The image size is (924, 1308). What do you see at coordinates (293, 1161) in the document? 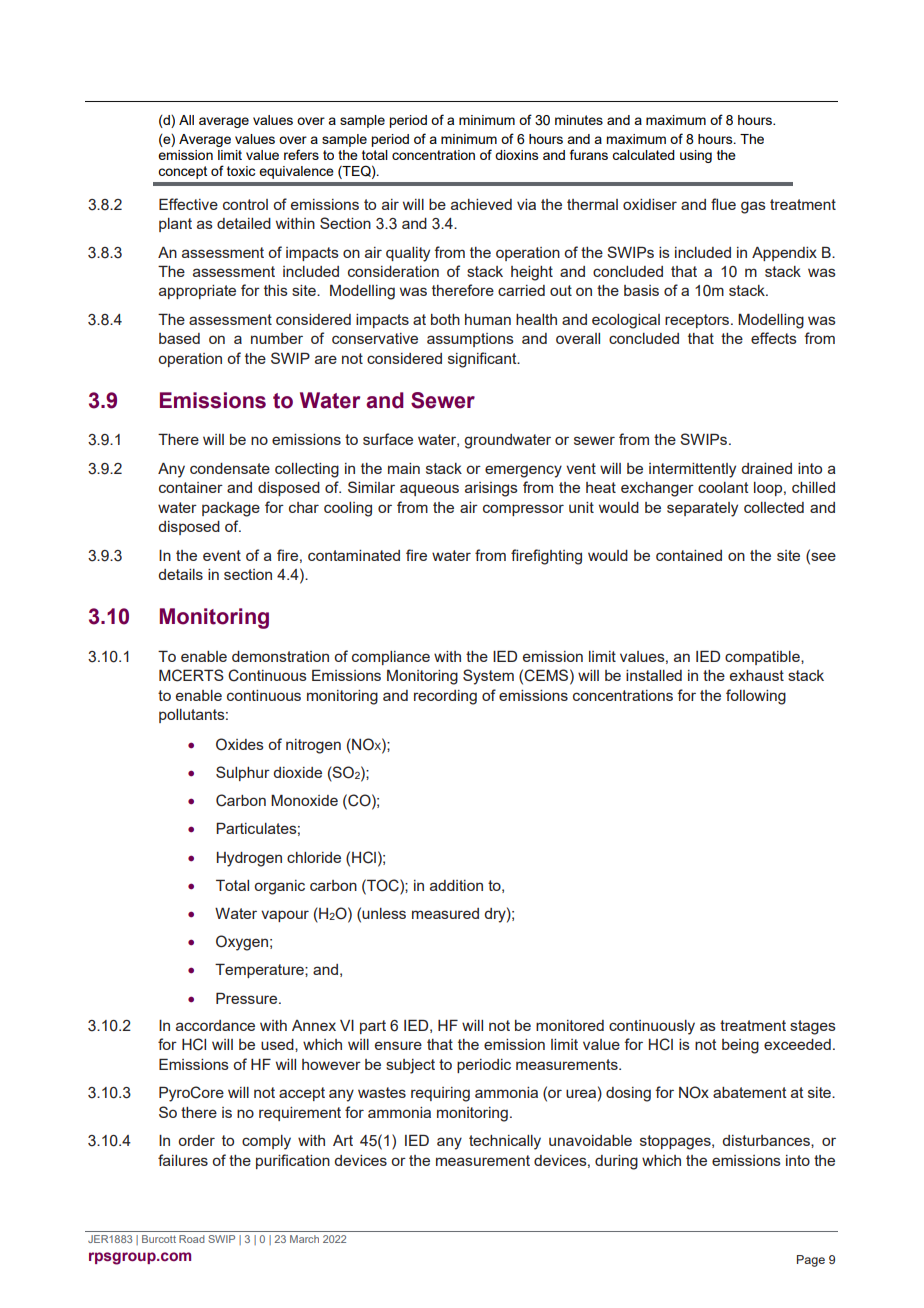
I see `purification` at bounding box center [293, 1161].
